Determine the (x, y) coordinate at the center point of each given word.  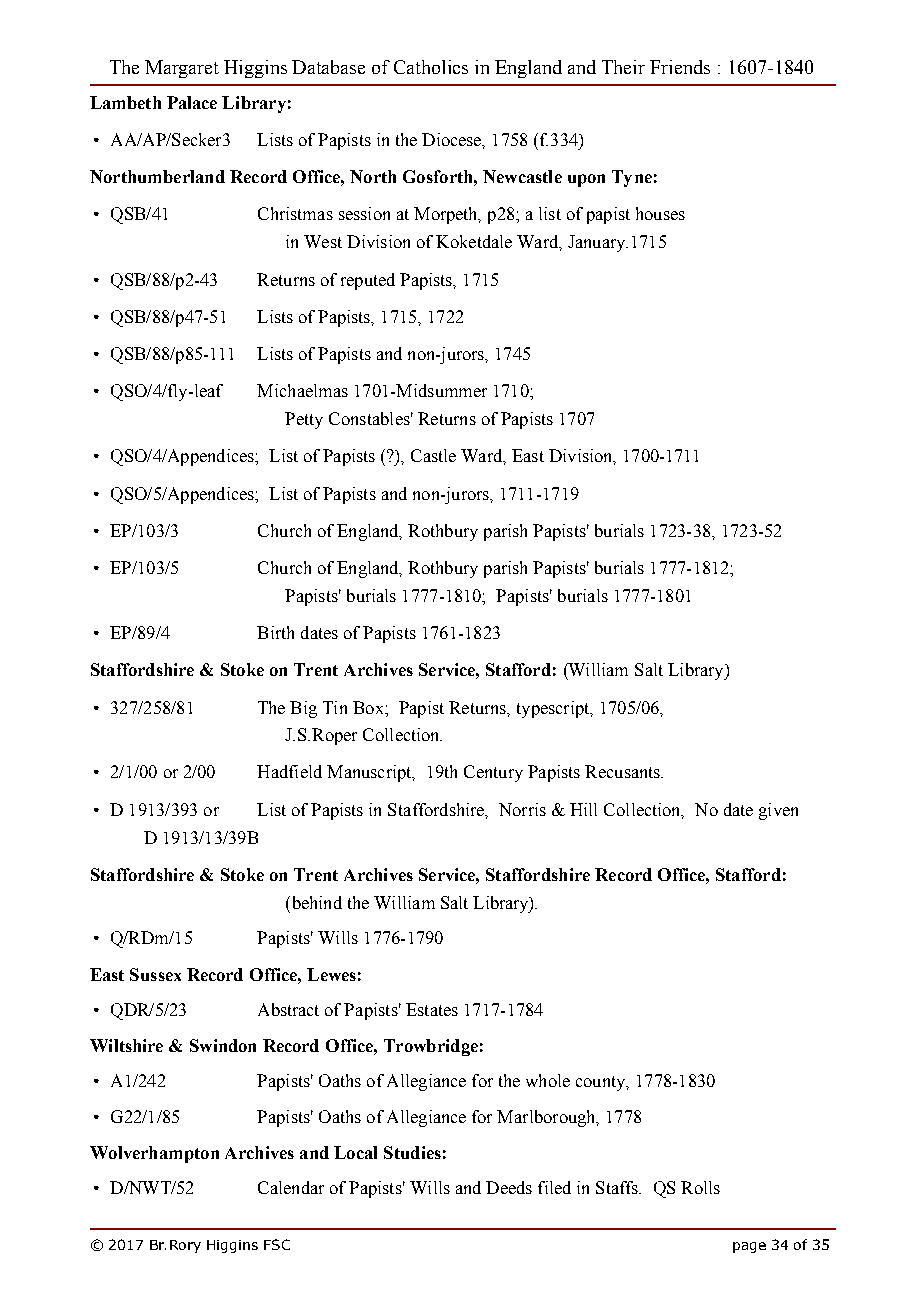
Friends (680, 67)
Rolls (700, 1187)
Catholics (431, 67)
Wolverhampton (154, 1154)
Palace (192, 102)
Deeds (509, 1187)
